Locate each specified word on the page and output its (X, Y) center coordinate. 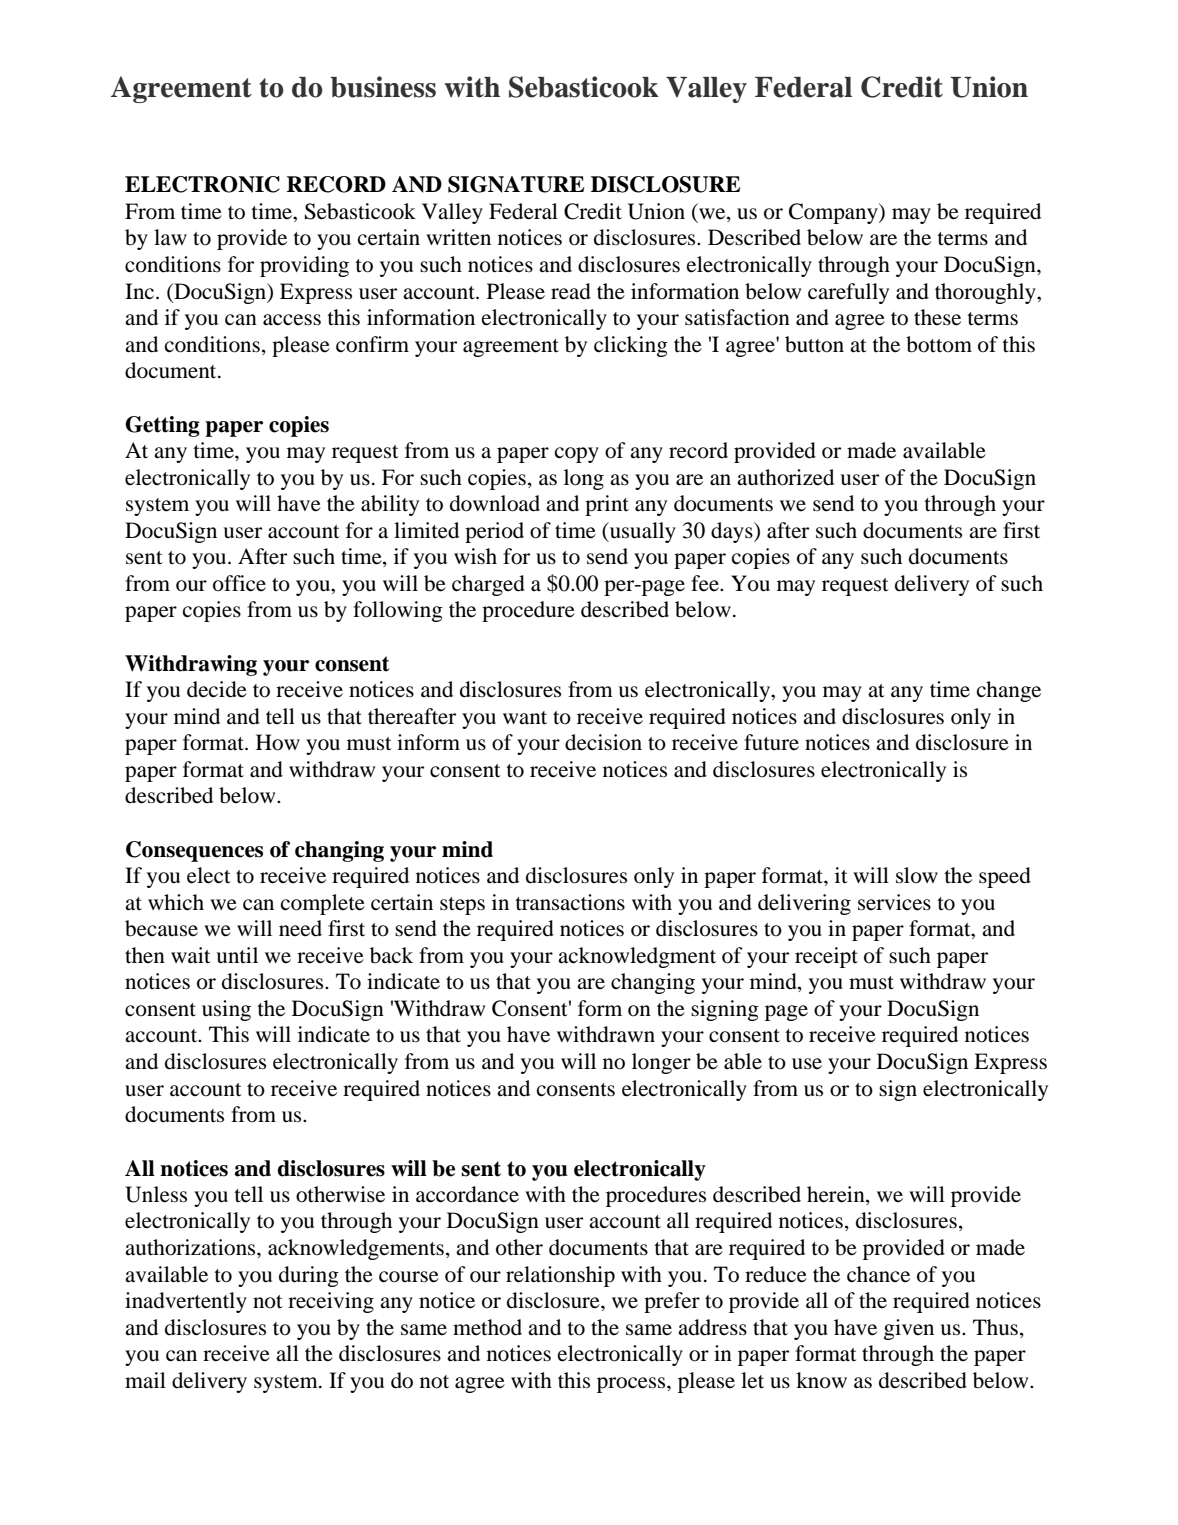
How (278, 742)
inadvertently (186, 1302)
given (909, 1329)
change (1009, 691)
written (458, 237)
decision (603, 742)
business (383, 87)
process (632, 1385)
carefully (848, 293)
